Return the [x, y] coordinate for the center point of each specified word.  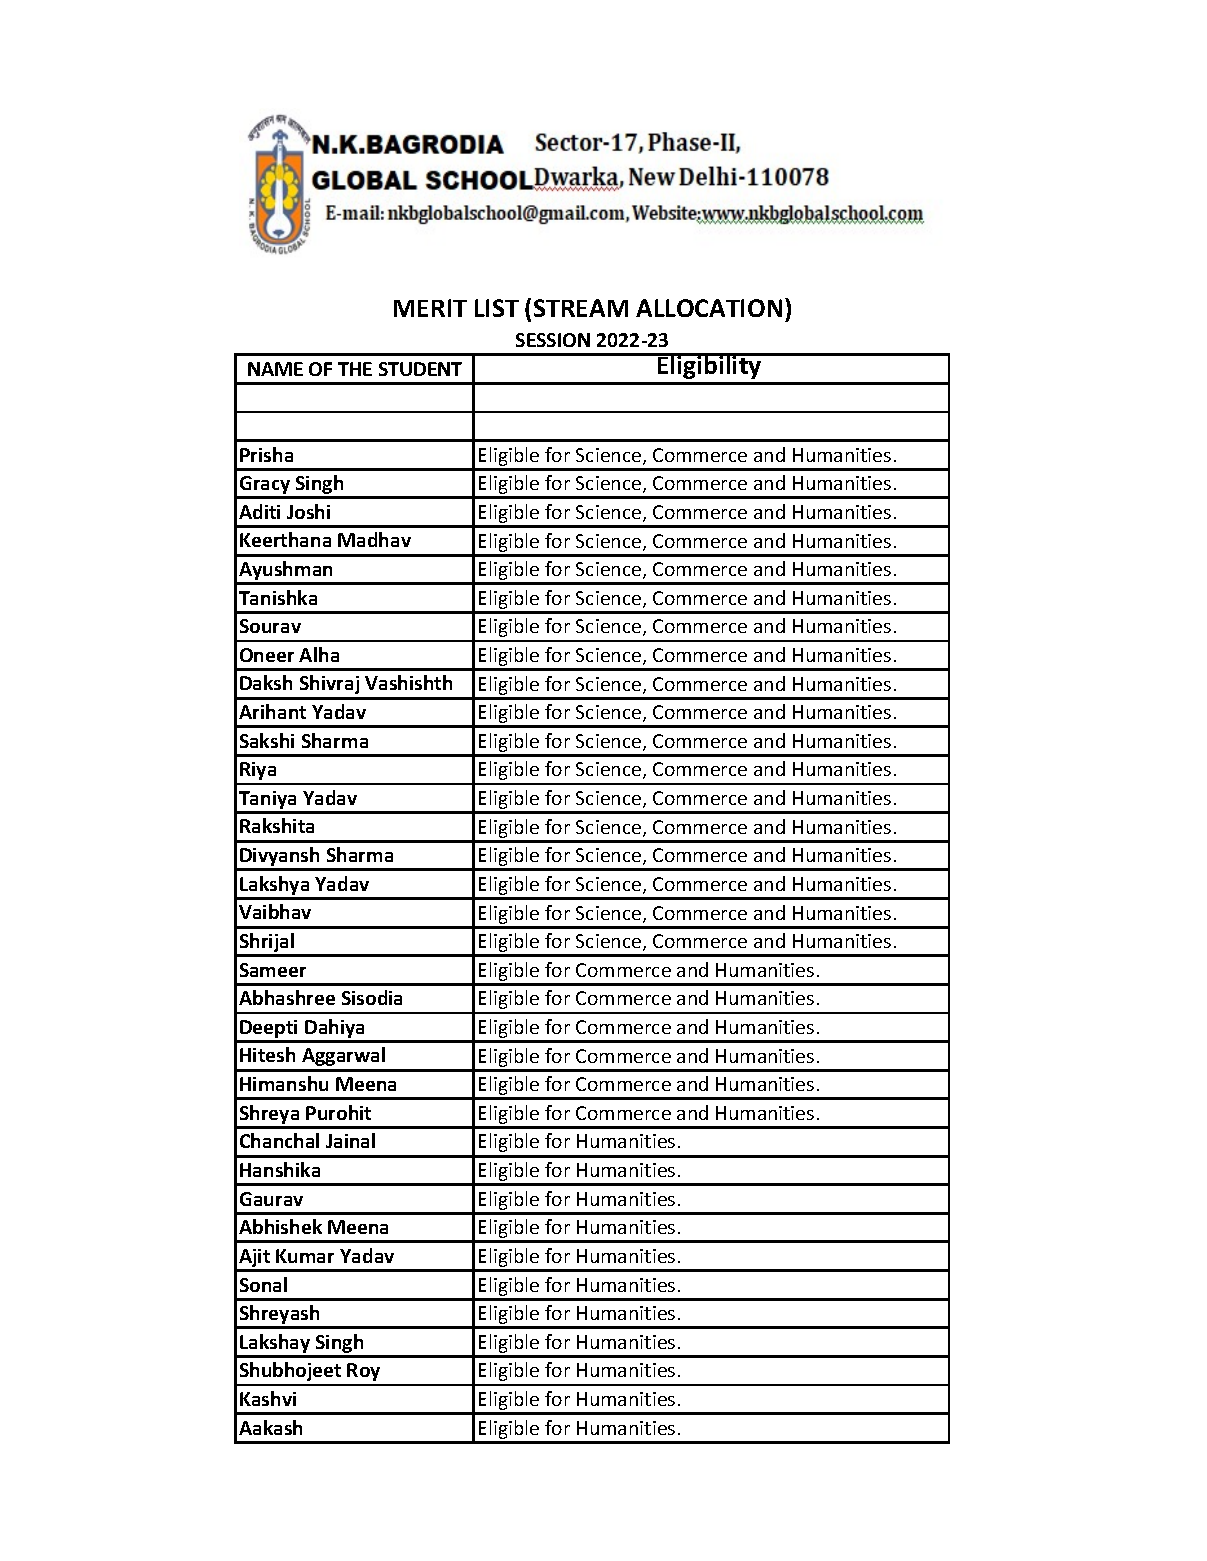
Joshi [308, 511]
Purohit [338, 1112]
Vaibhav [275, 911]
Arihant [272, 711]
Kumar [305, 1256]
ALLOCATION [709, 308]
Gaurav [271, 1199]
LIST [497, 308]
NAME [275, 369]
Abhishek [280, 1226]
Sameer [273, 970]
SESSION [553, 340]
